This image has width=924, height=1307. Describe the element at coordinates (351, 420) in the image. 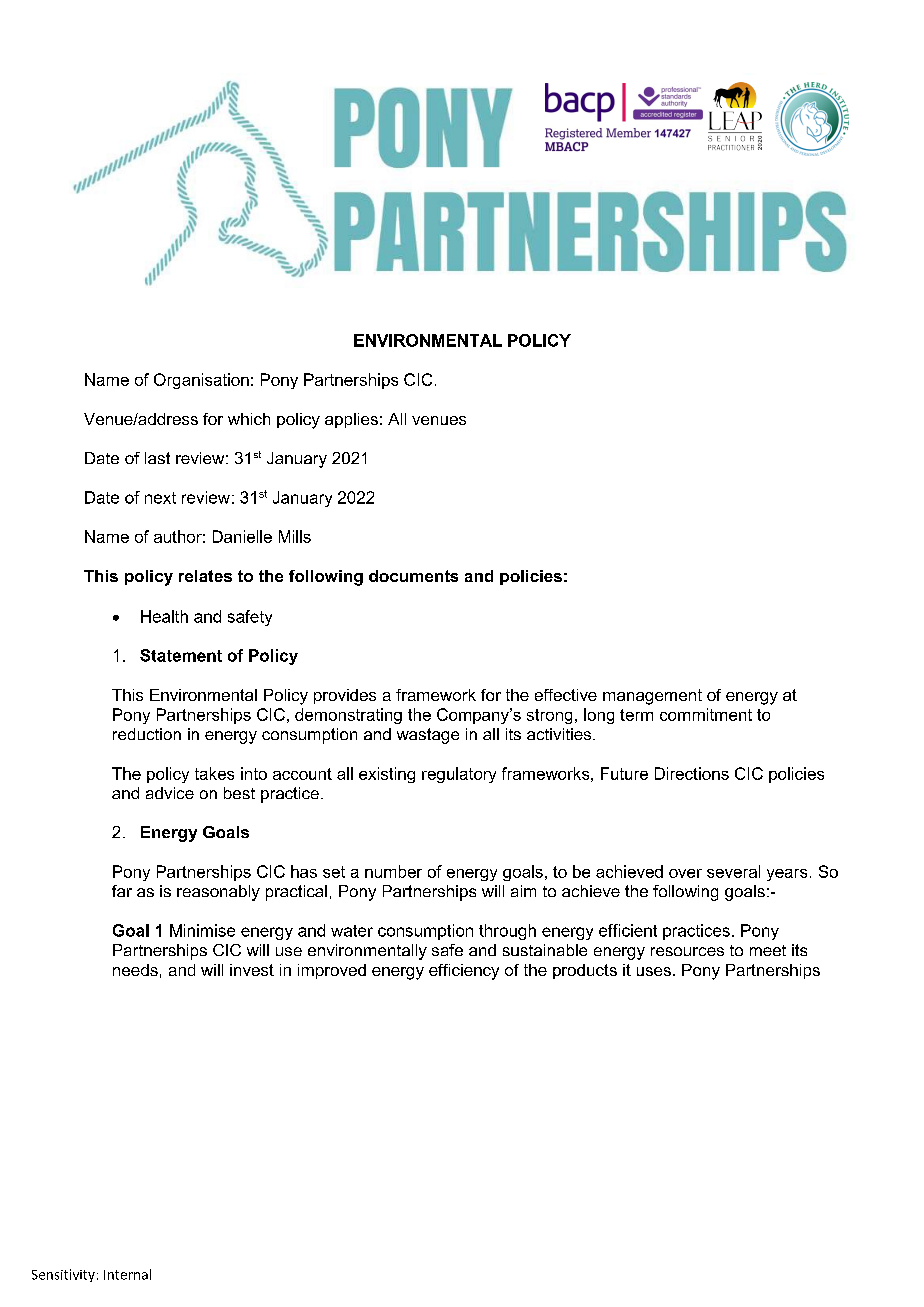

I see `applies` at that location.
